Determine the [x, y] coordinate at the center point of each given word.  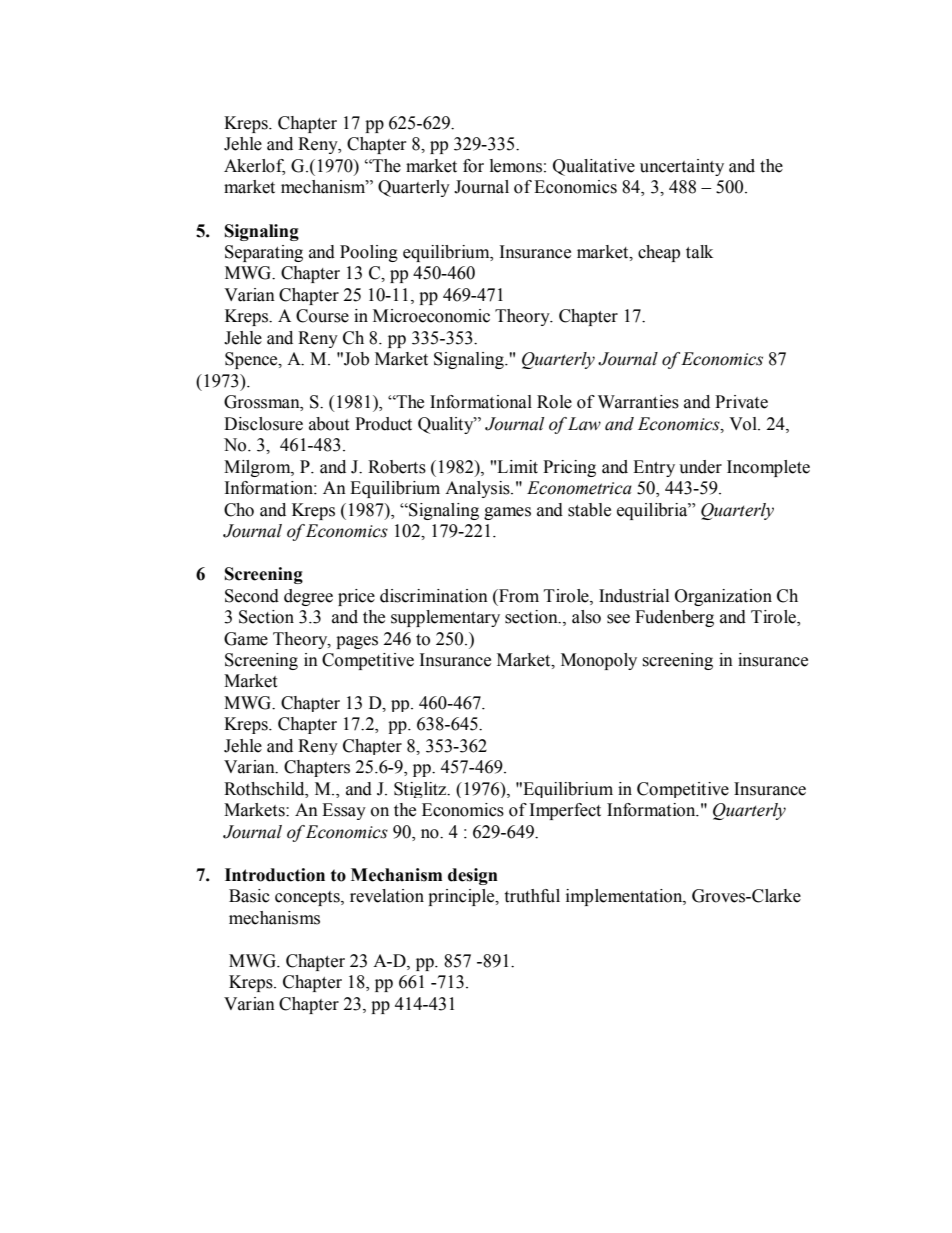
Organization [723, 597]
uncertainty [682, 167]
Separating [264, 253]
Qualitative [594, 167]
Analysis [478, 489]
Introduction [275, 875]
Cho [239, 510]
